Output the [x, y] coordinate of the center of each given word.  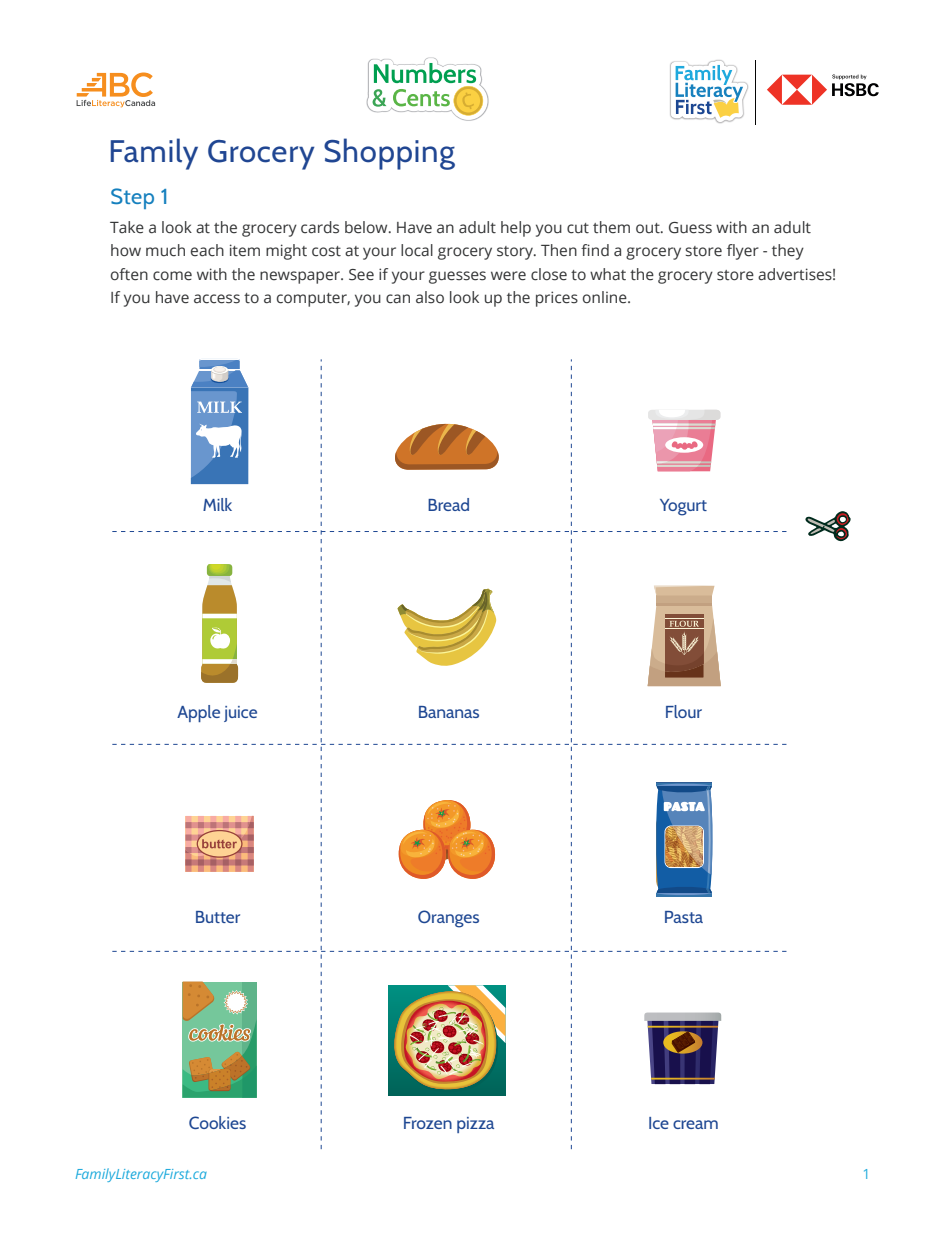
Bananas [449, 712]
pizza [475, 1125]
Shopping [389, 154]
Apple [198, 713]
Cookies [217, 1122]
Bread [448, 504]
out [649, 228]
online [606, 297]
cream [695, 1124]
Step [132, 198]
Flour [684, 711]
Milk [217, 504]
